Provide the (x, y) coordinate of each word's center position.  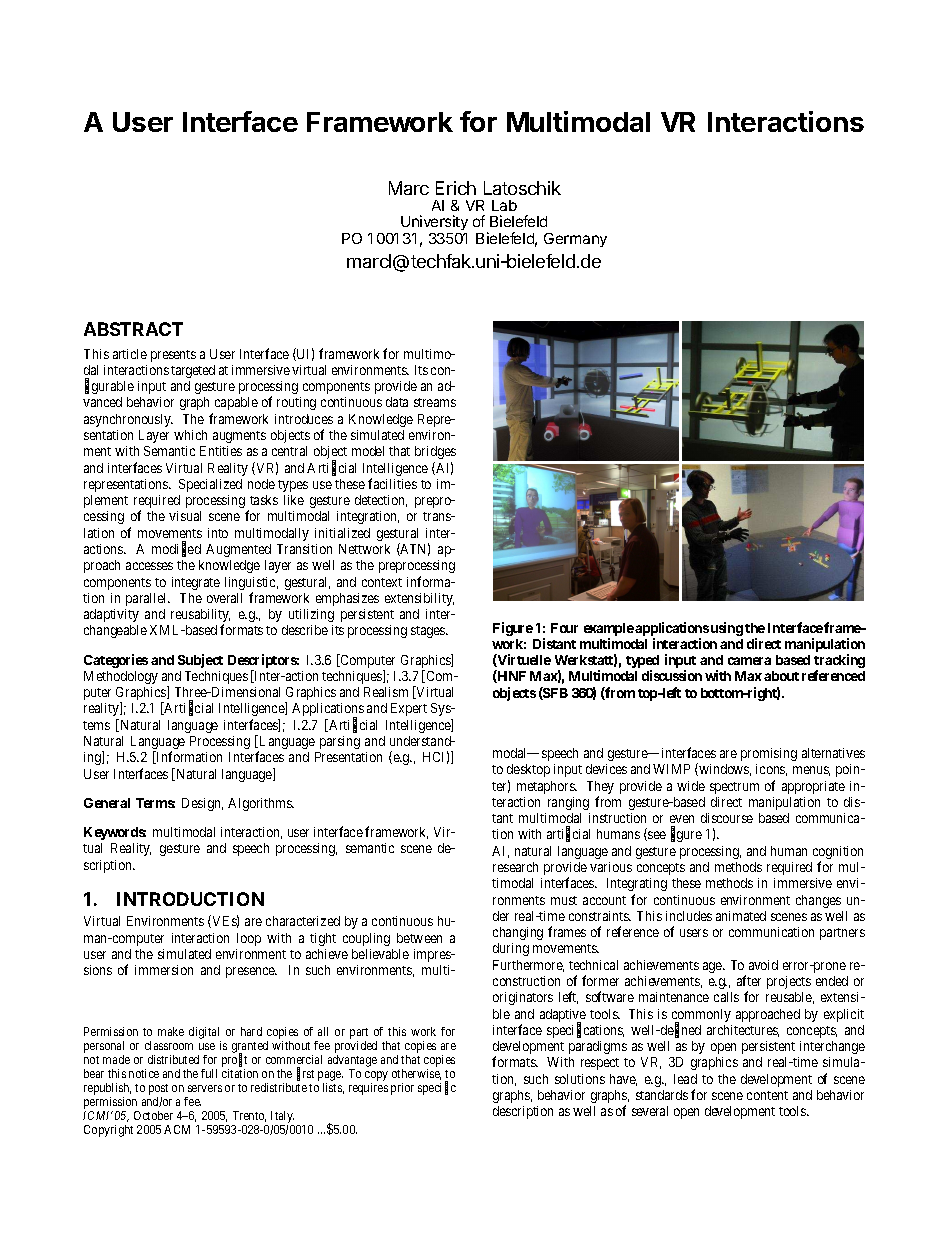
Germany (575, 240)
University (434, 224)
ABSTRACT (133, 329)
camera (749, 661)
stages (429, 632)
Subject (200, 661)
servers (205, 1088)
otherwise (416, 1074)
